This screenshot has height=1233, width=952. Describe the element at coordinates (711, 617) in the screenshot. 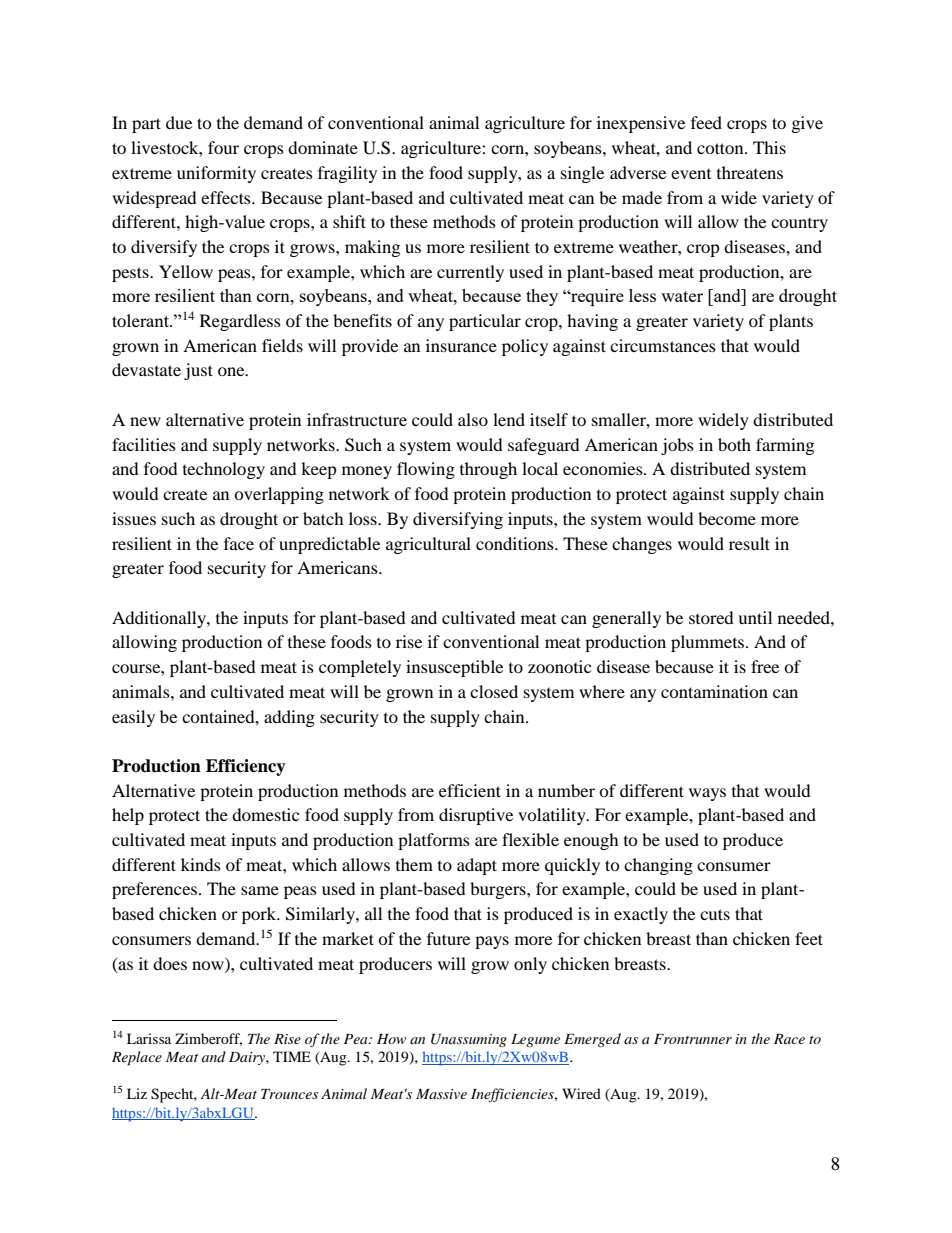

I see `stored` at that location.
